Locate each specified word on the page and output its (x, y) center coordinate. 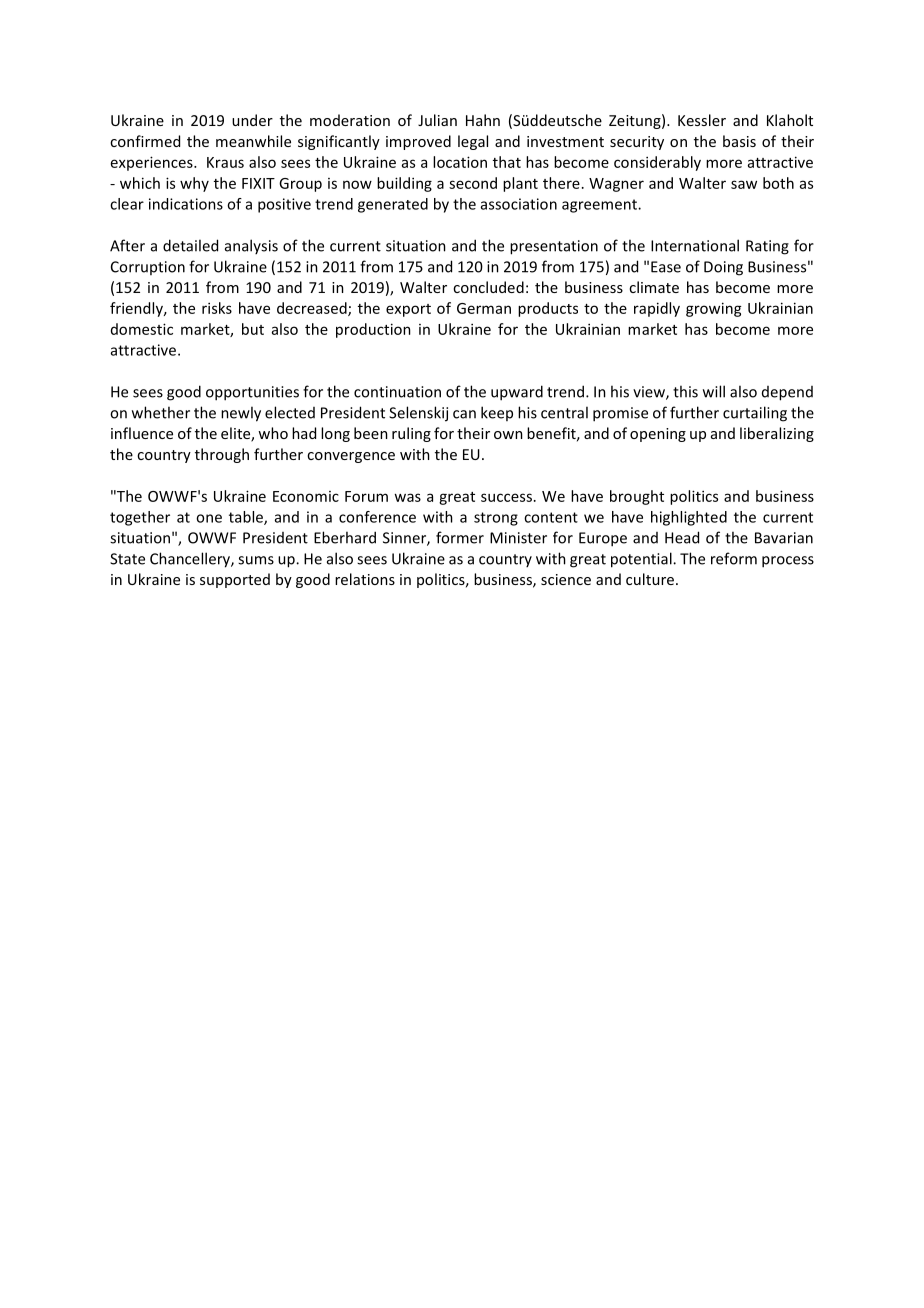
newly (241, 414)
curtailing (755, 414)
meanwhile (253, 141)
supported (235, 580)
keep (497, 413)
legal (473, 142)
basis (739, 141)
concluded (488, 287)
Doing (723, 268)
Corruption (148, 268)
